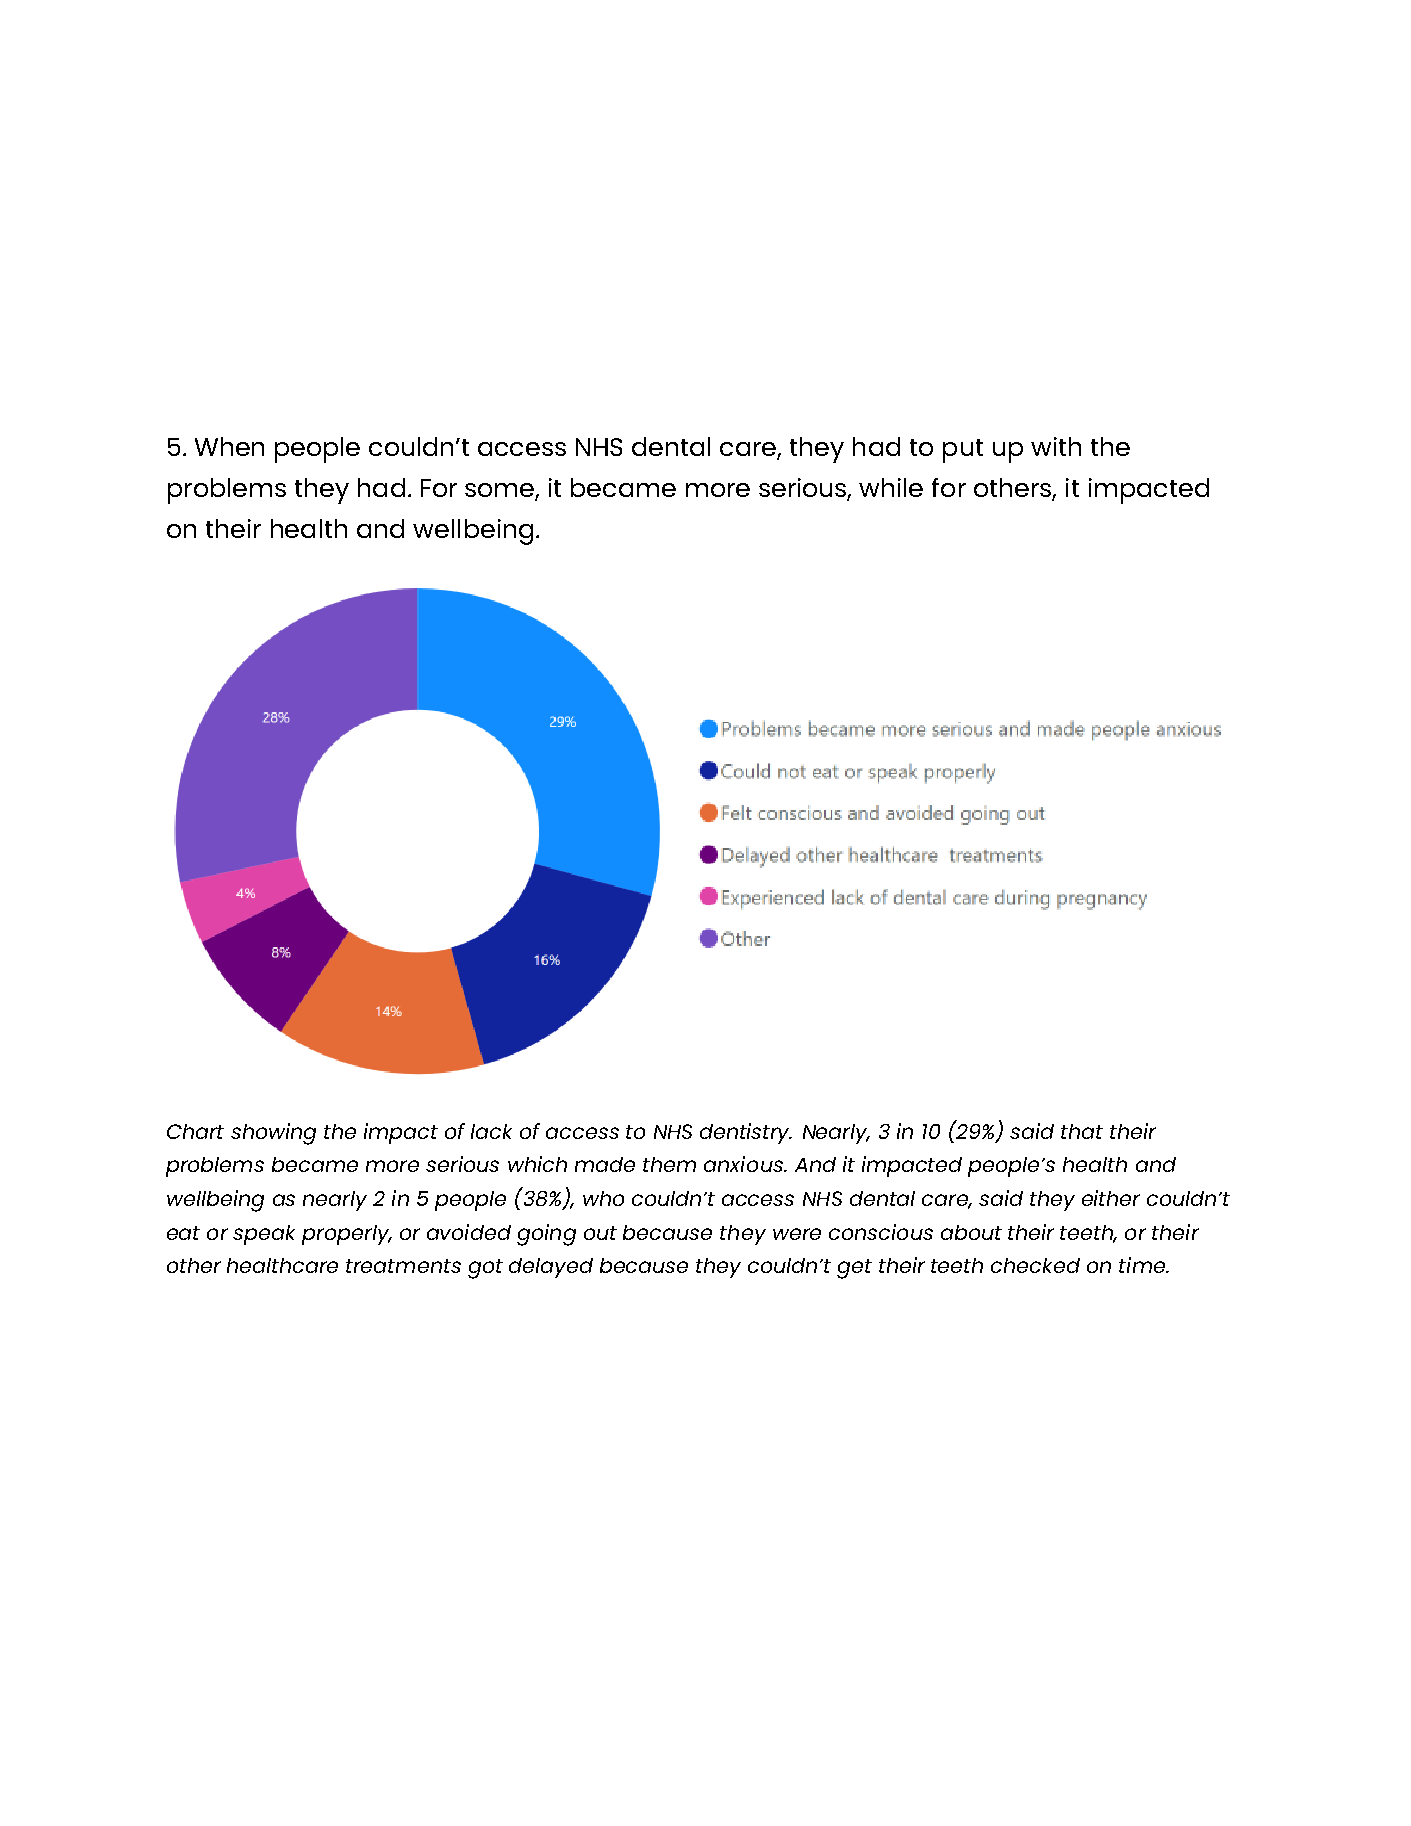 Image resolution: width=1411 pixels, height=1826 pixels. What do you see at coordinates (746, 1133) in the page?
I see `dentistry` at bounding box center [746, 1133].
